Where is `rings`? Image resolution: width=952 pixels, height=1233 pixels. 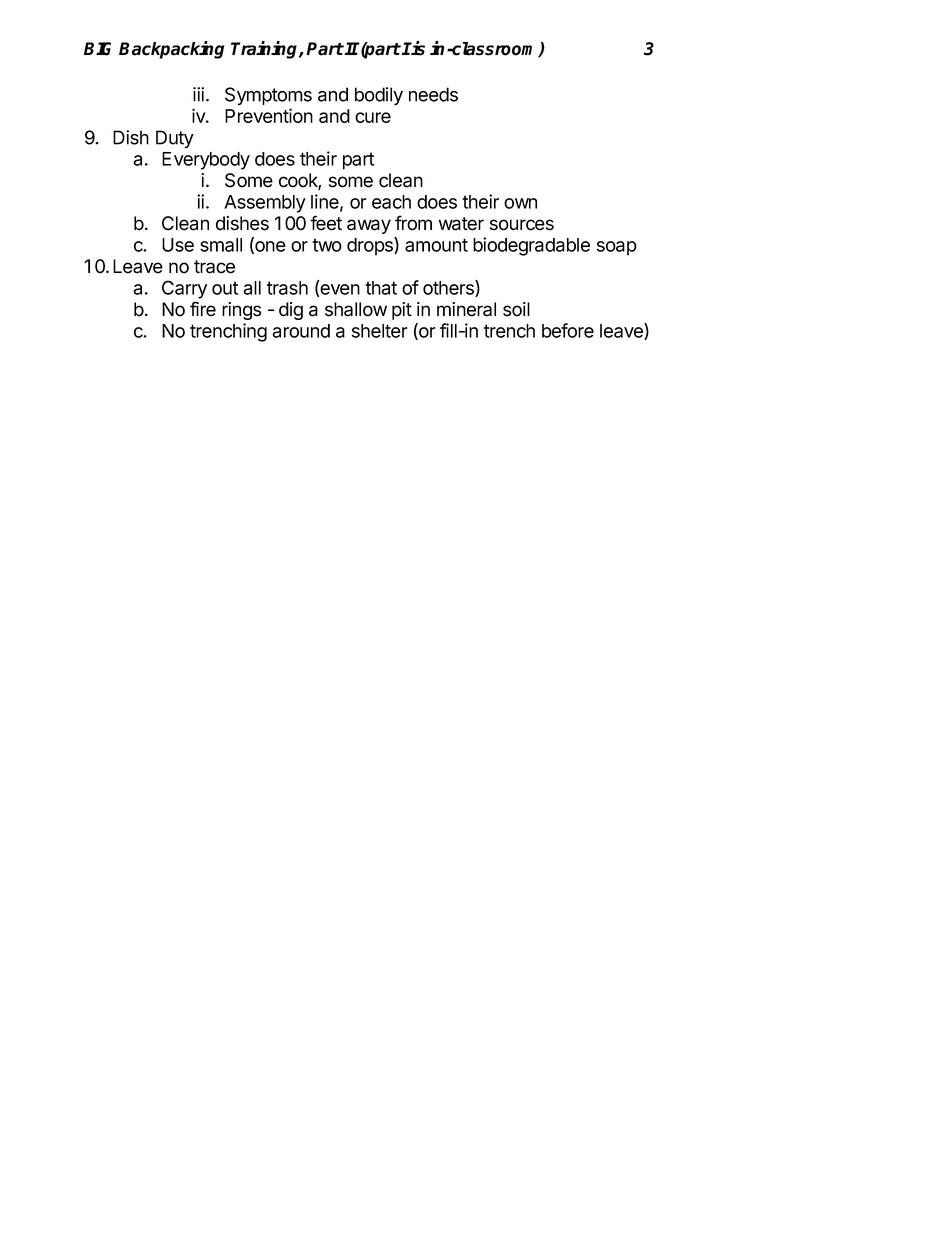 rings is located at coordinates (242, 311).
